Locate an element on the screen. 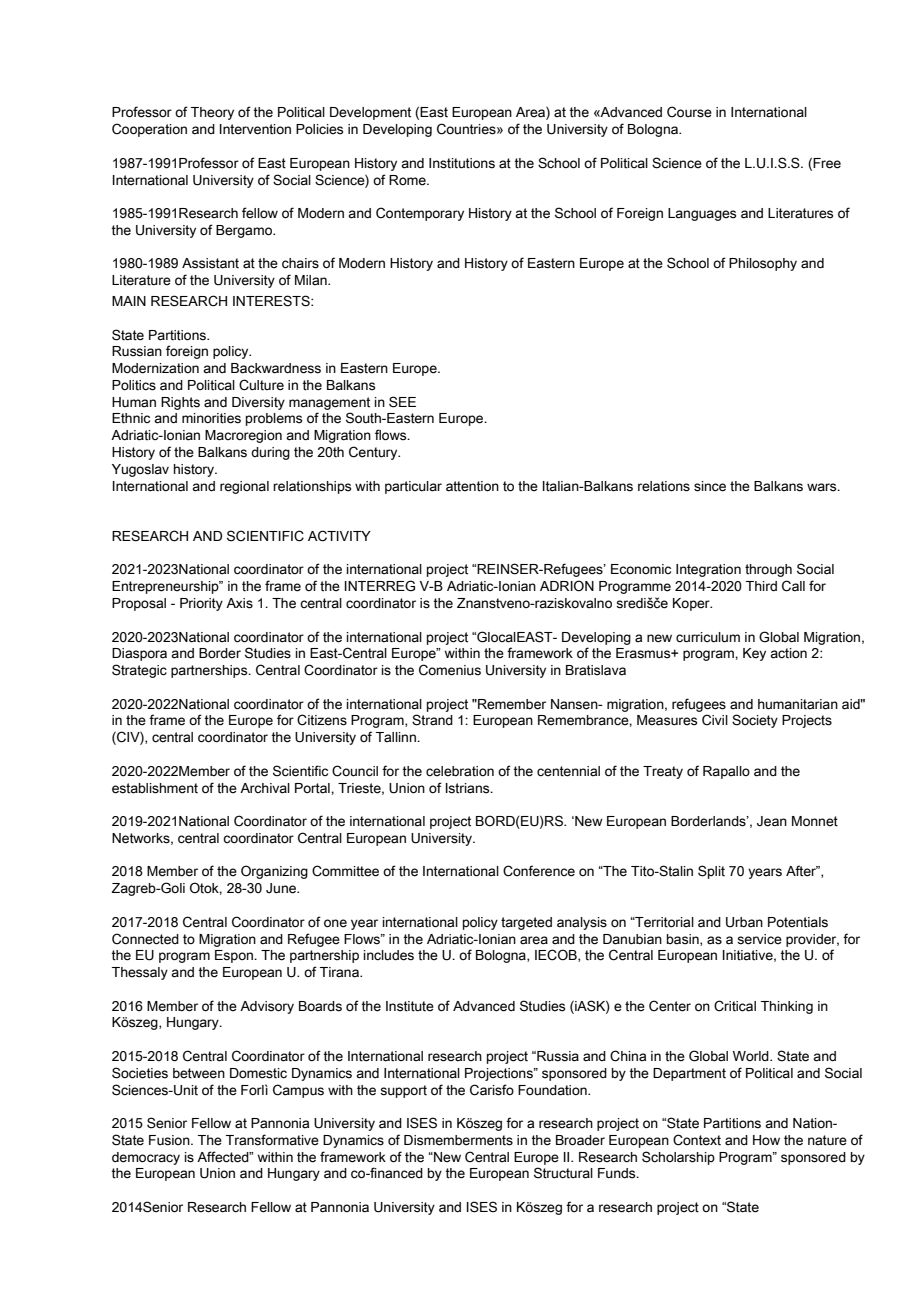  Transformative is located at coordinates (272, 1140).
